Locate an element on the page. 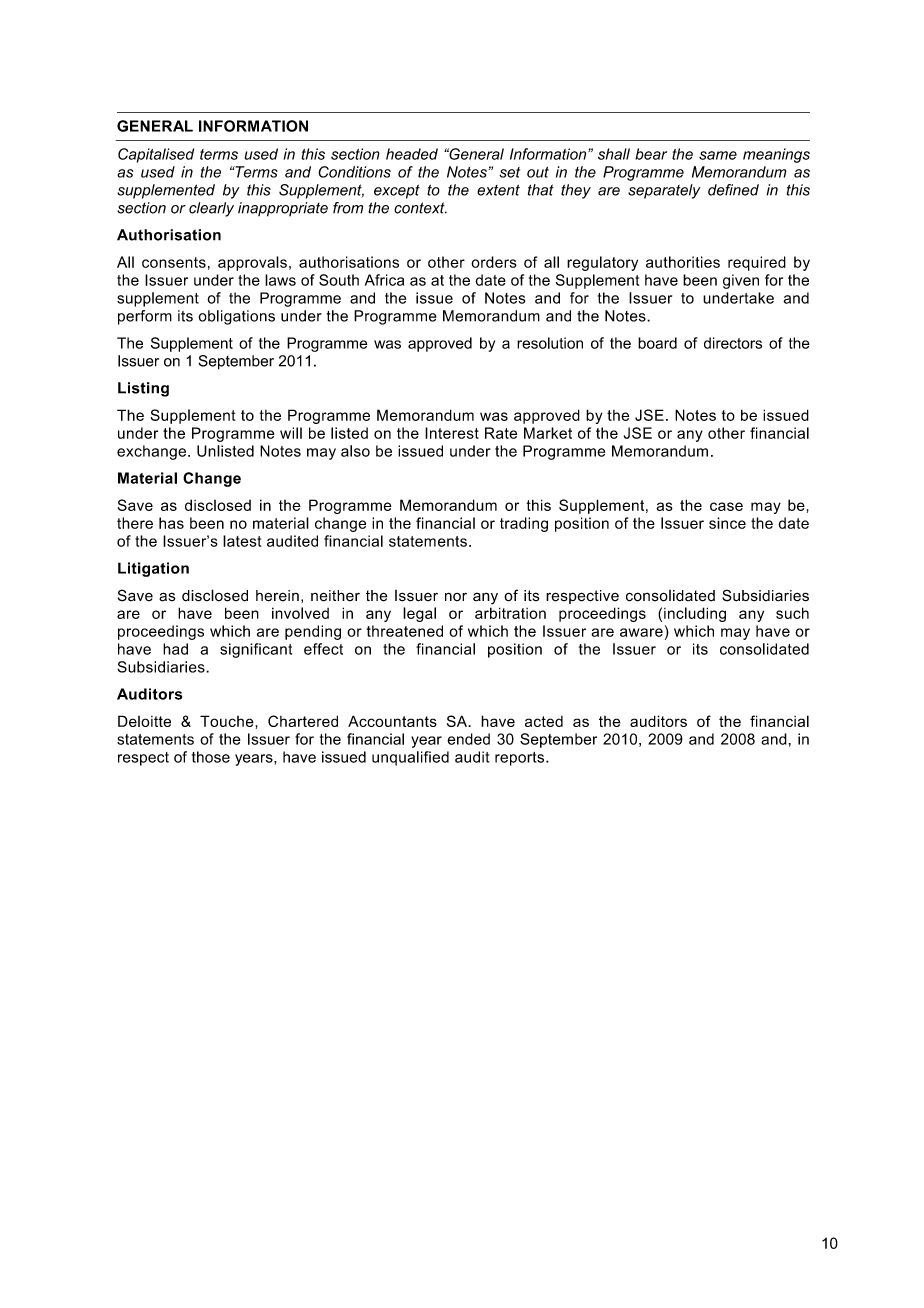 The image size is (924, 1308). set is located at coordinates (509, 172).
